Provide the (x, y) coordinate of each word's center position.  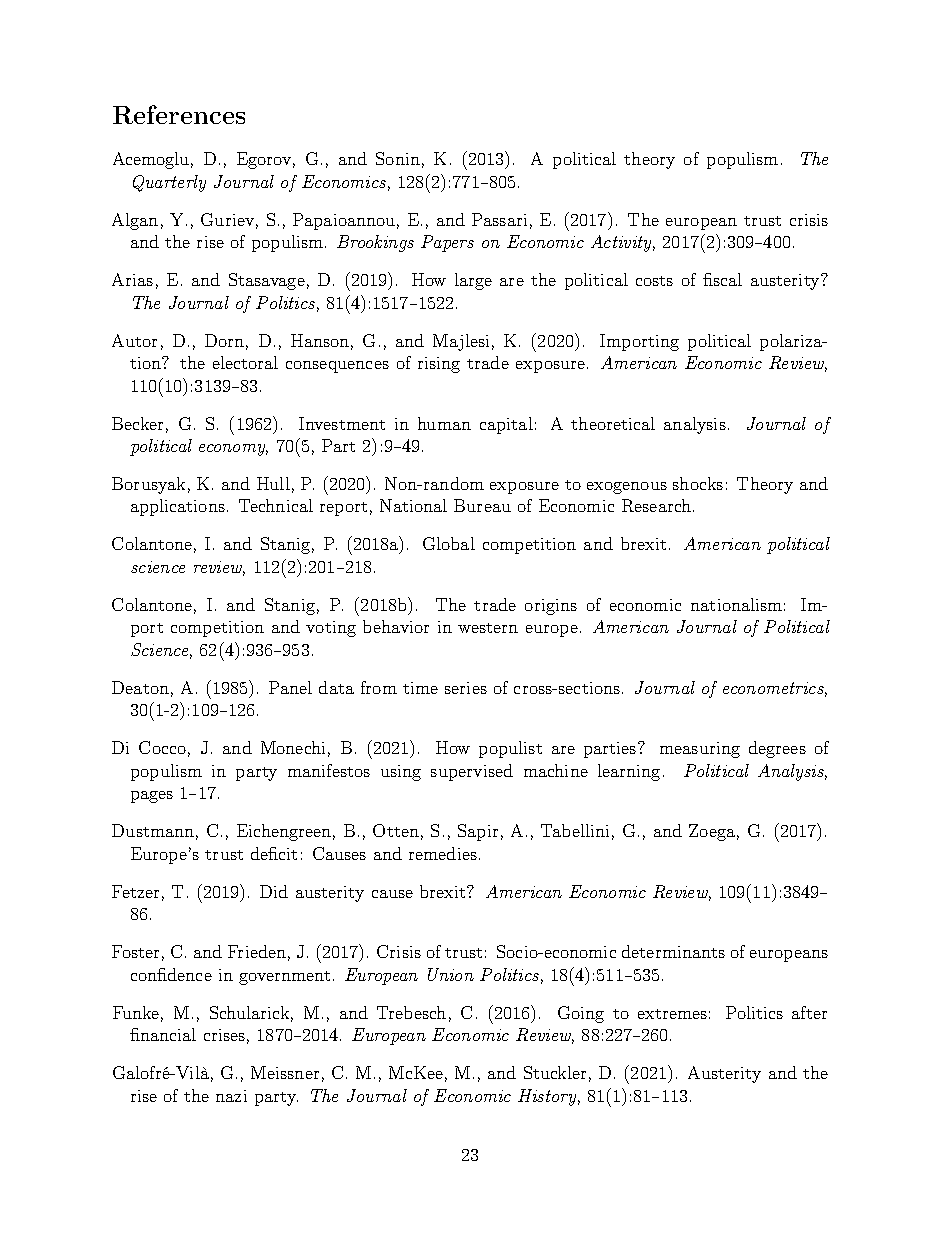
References (179, 114)
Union (451, 974)
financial (163, 1034)
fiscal (722, 279)
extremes (672, 1014)
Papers (447, 243)
